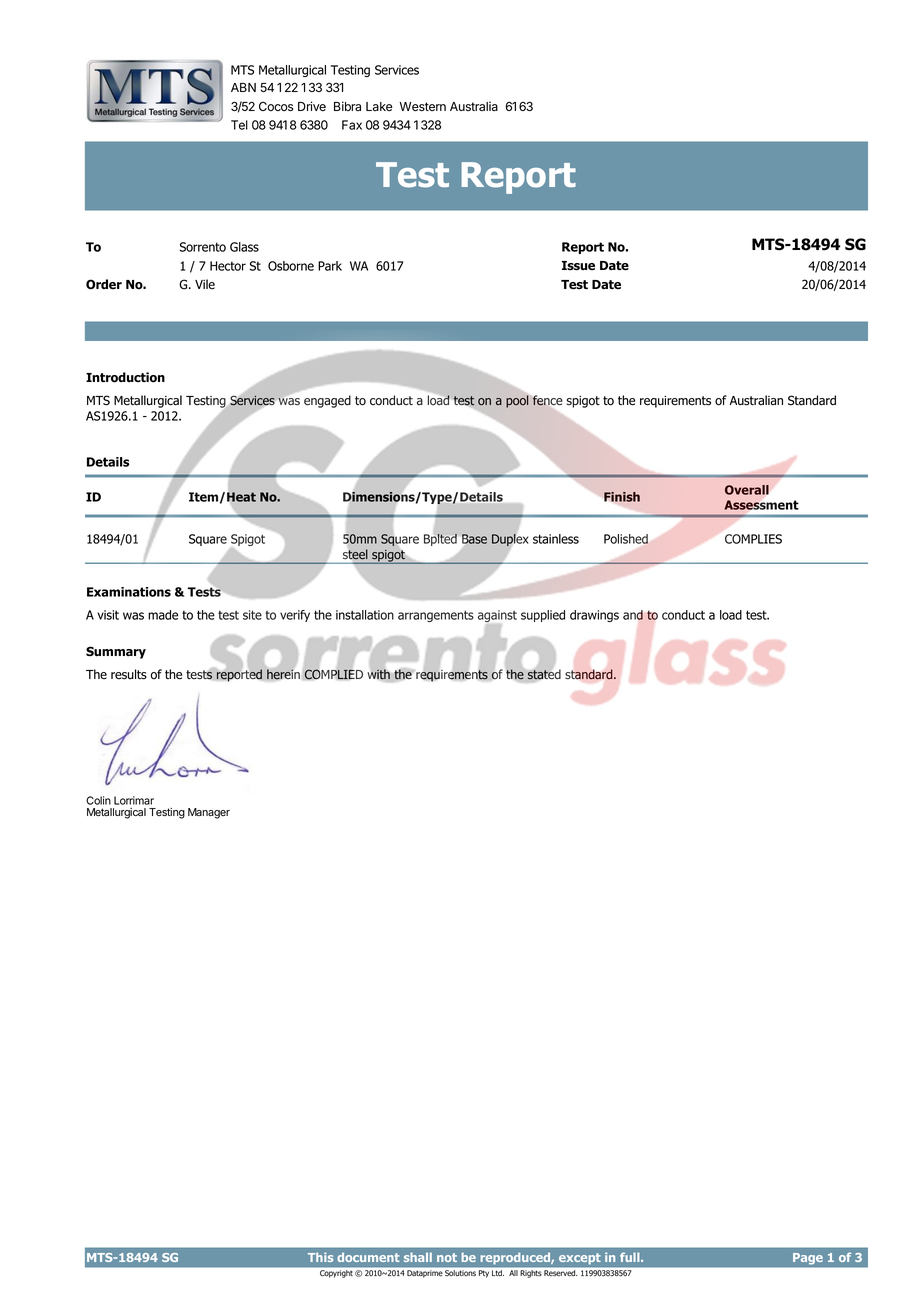  I want to click on results, so click(129, 674).
